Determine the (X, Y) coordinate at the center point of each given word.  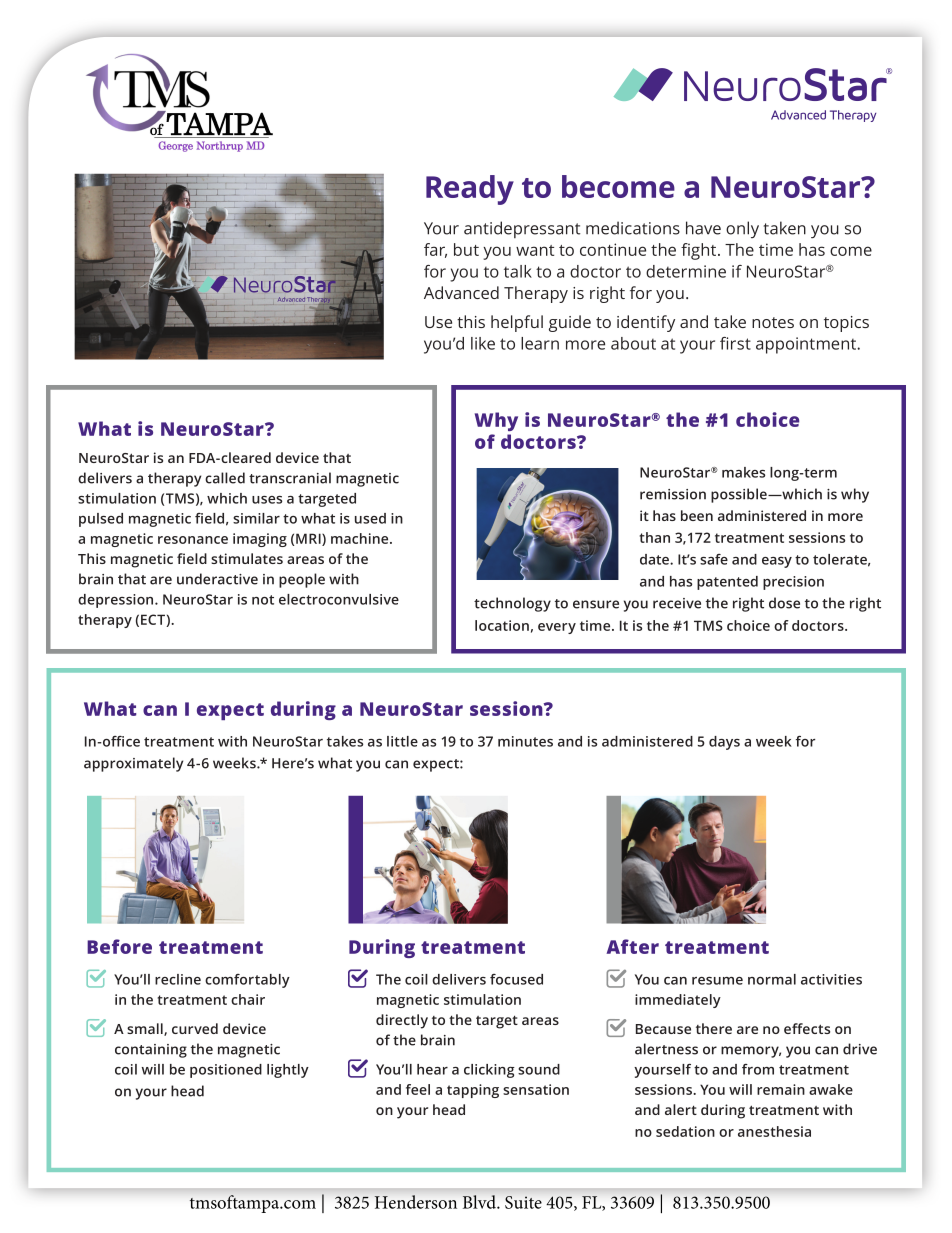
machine (361, 538)
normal (772, 979)
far (435, 250)
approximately (133, 764)
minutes (525, 741)
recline (178, 979)
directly (402, 1021)
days (724, 743)
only (742, 229)
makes (743, 472)
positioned (226, 1071)
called (225, 478)
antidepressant (522, 229)
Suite (523, 1202)
